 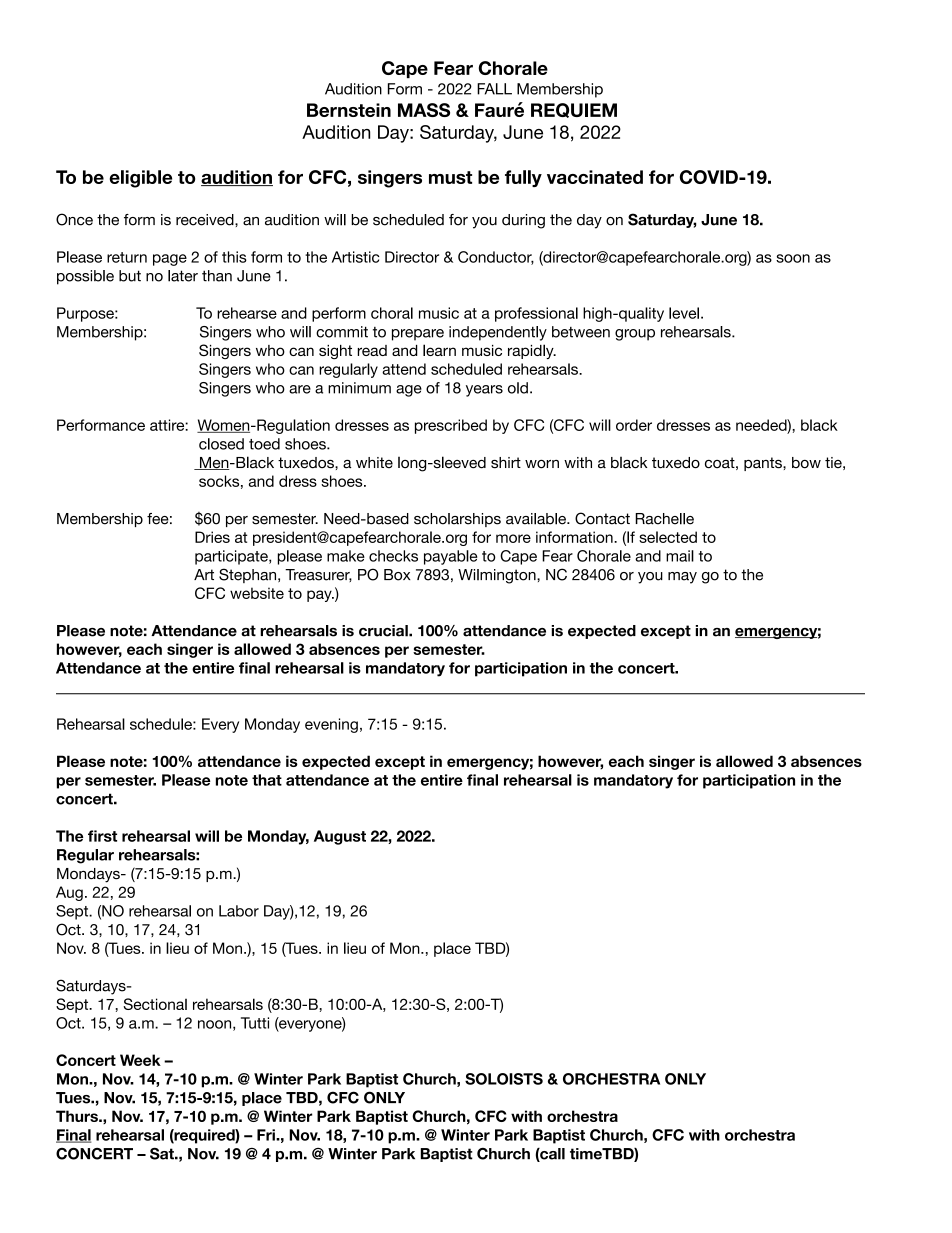 What do you see at coordinates (140, 1060) in the document?
I see `Week` at bounding box center [140, 1060].
